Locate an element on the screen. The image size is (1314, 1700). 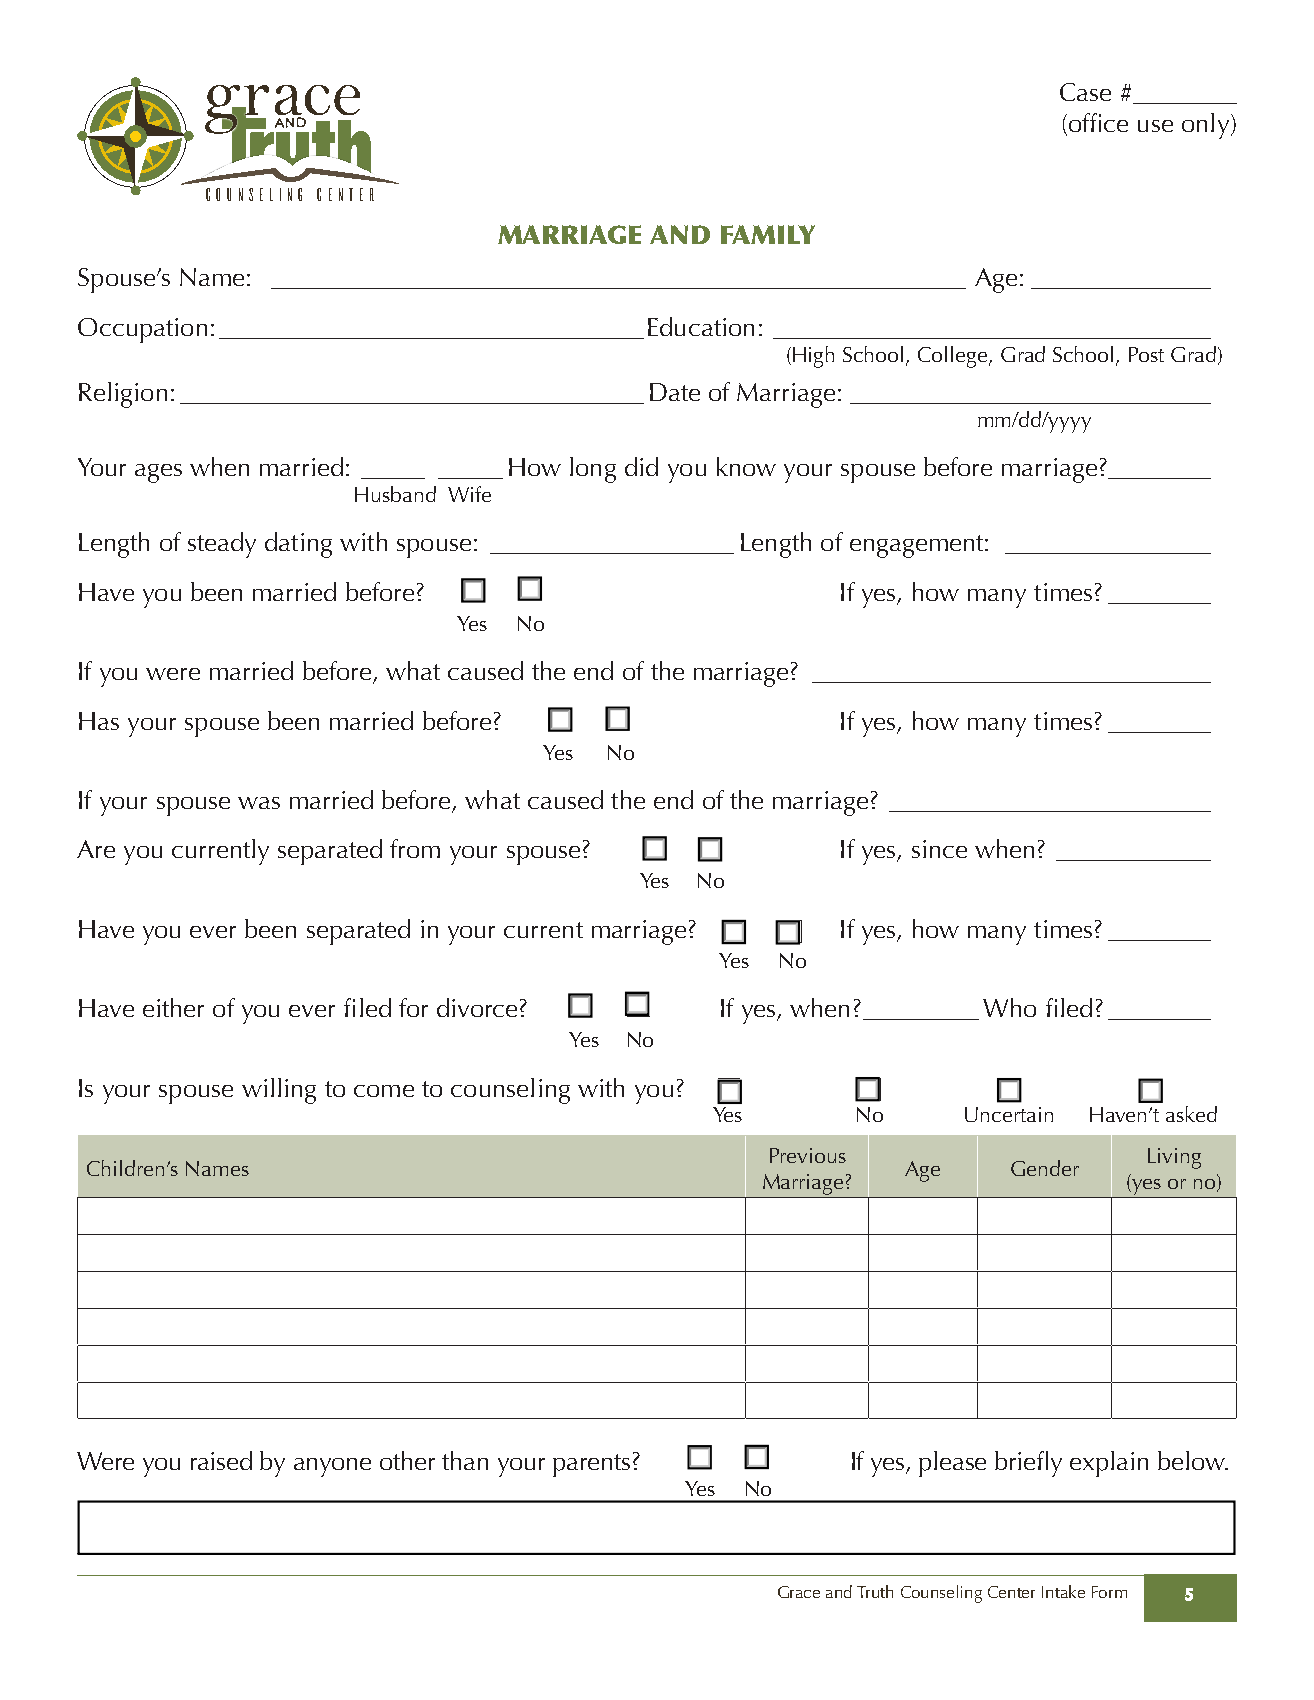
from is located at coordinates (415, 848).
